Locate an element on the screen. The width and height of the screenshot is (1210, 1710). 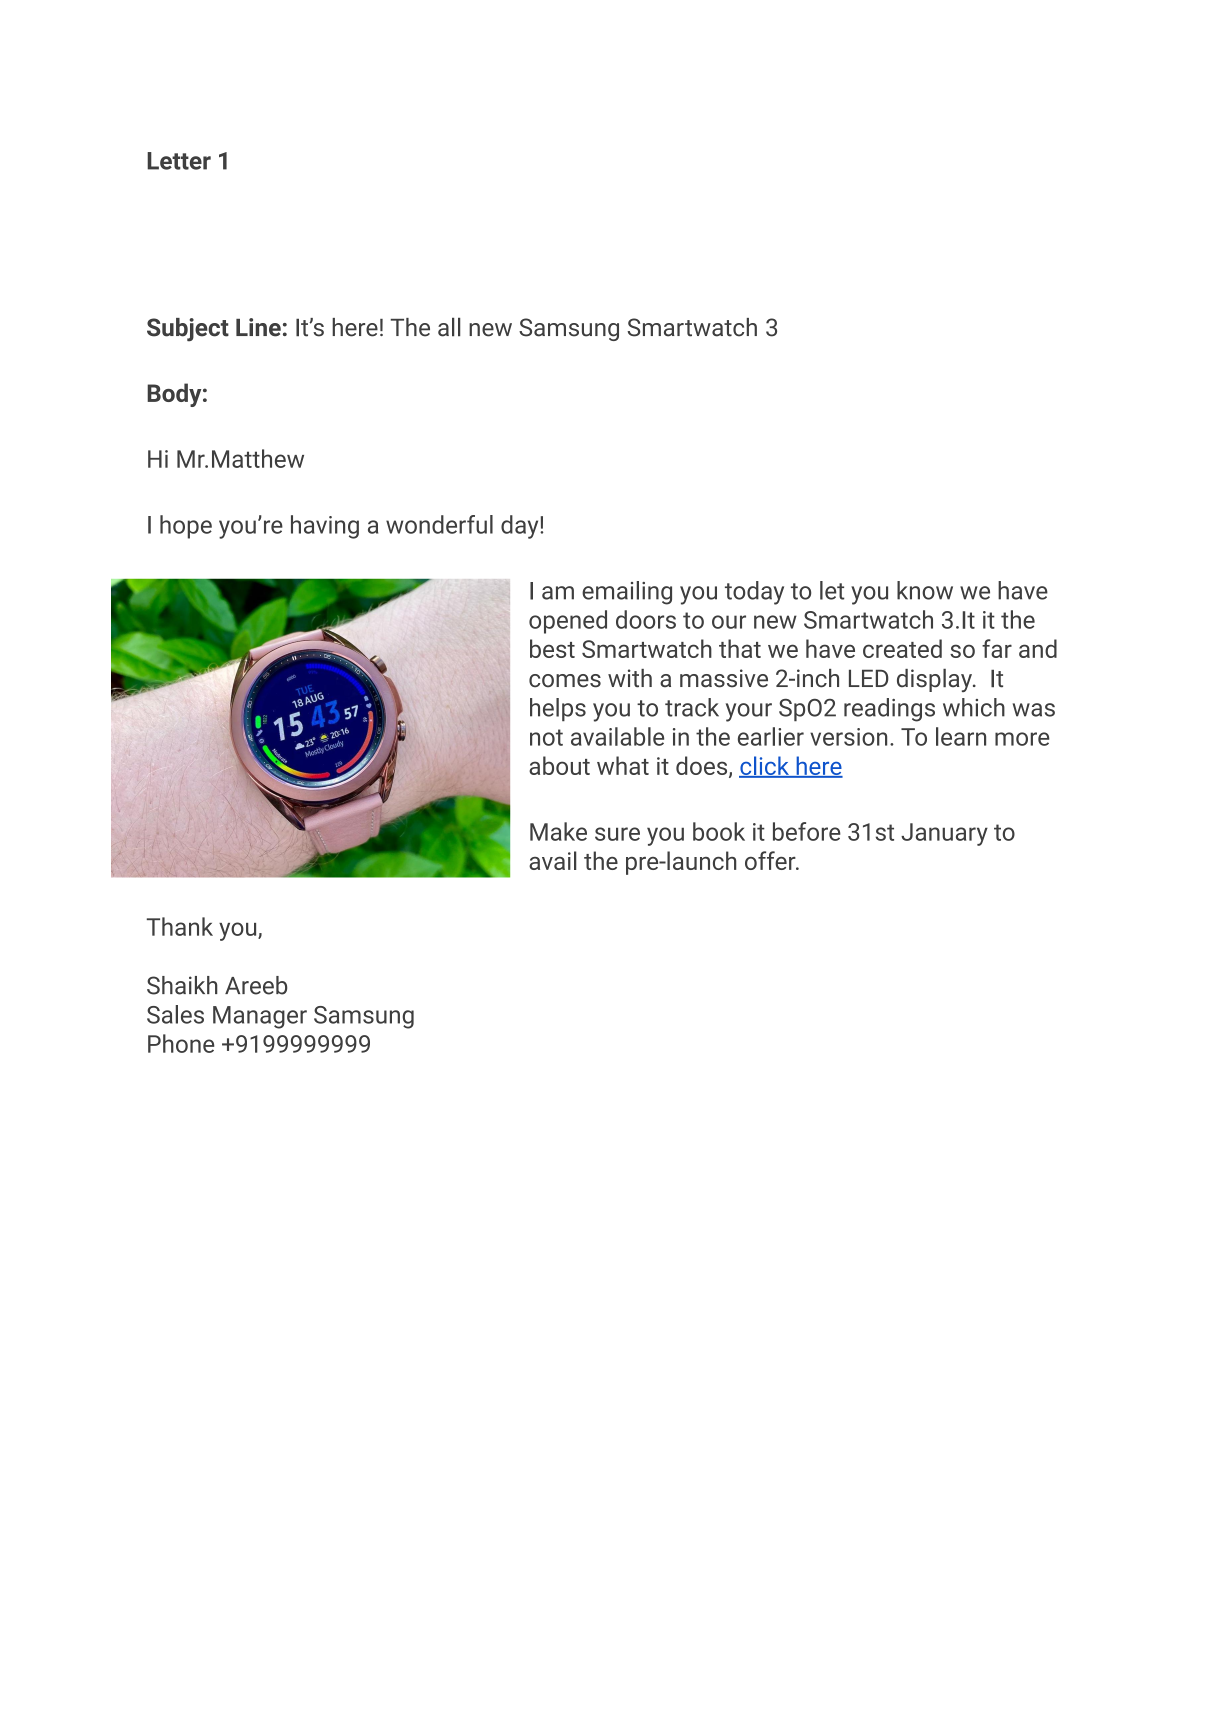
offer is located at coordinates (771, 860).
